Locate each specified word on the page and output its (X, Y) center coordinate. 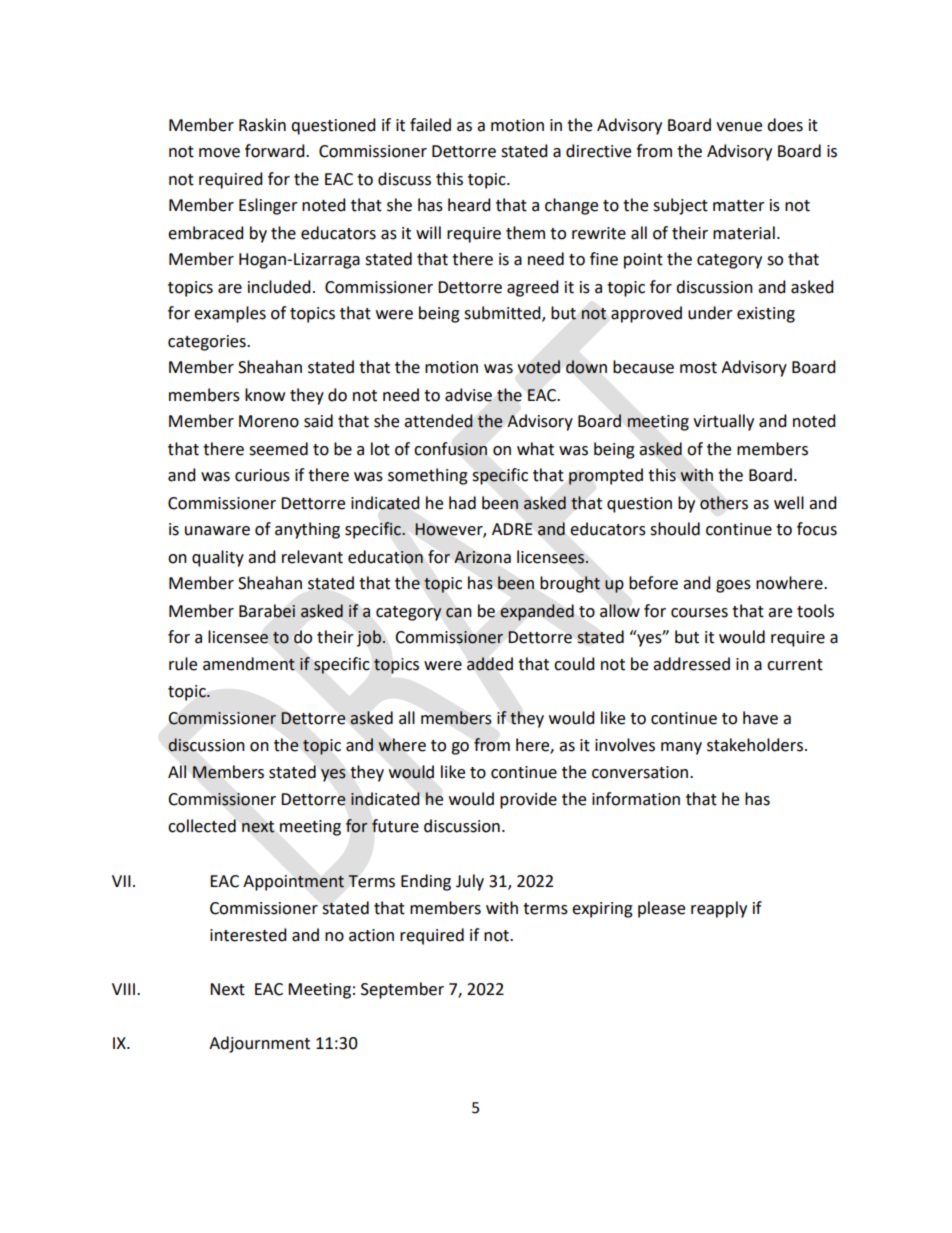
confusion (450, 449)
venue (739, 127)
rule (183, 664)
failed (430, 125)
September (402, 990)
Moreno (269, 421)
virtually (723, 422)
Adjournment (259, 1044)
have (760, 718)
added (490, 664)
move (219, 153)
